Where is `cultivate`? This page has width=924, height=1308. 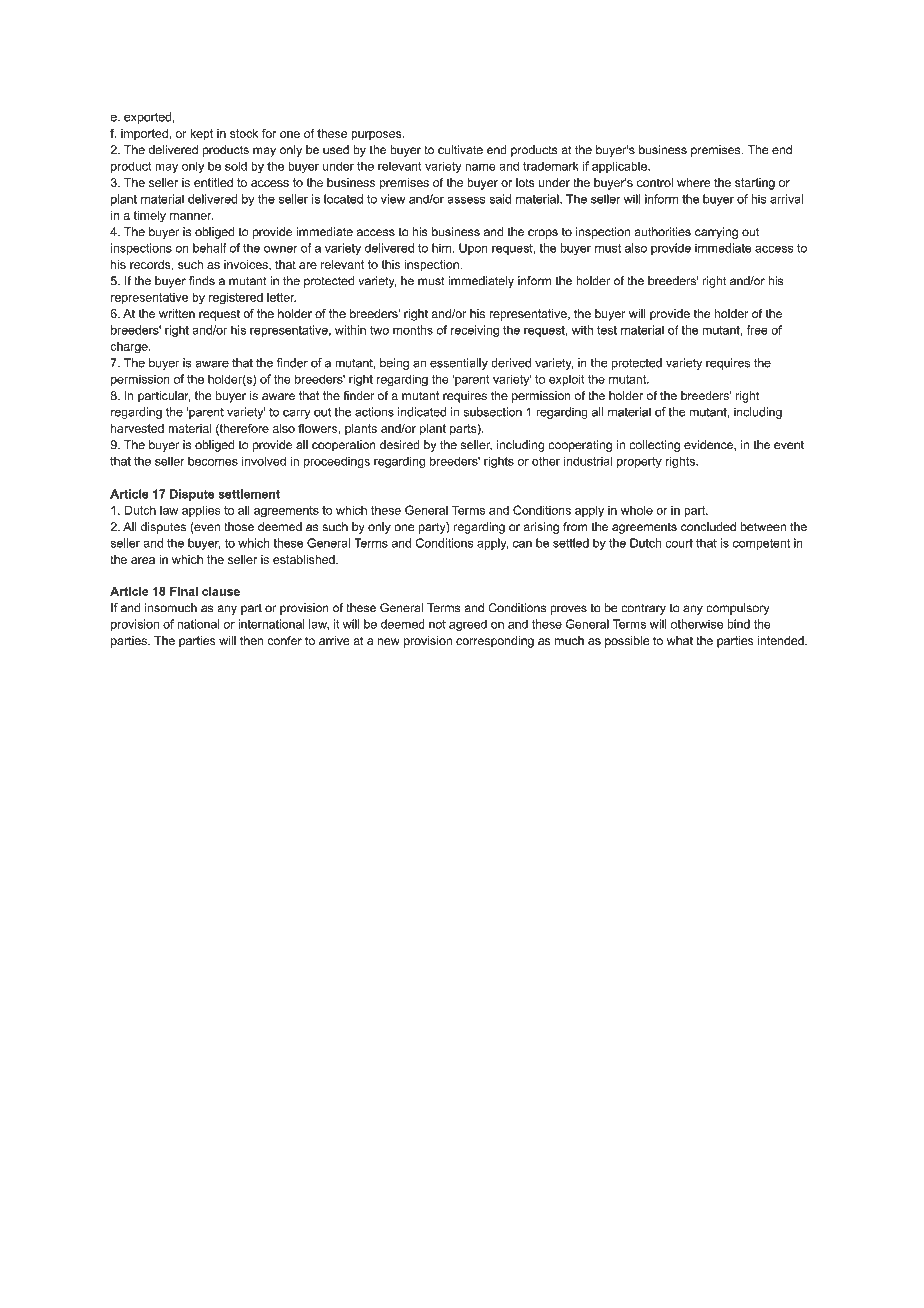
cultivate is located at coordinates (460, 150).
